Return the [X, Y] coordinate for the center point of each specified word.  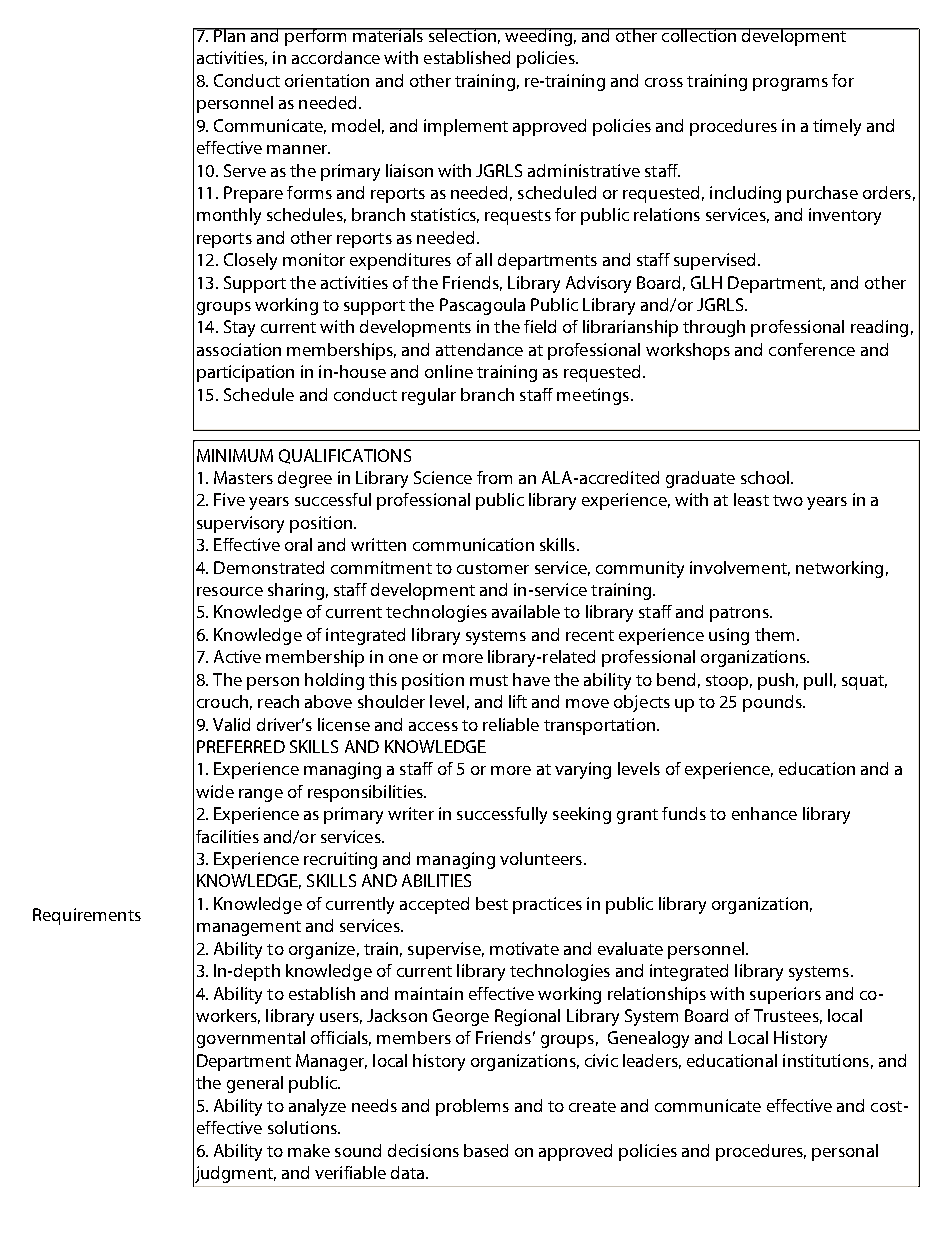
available [526, 611]
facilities [227, 836]
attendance [479, 349]
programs [790, 84]
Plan [230, 35]
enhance [764, 813]
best [492, 903]
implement [466, 127]
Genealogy [648, 1039]
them [774, 634]
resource [230, 591]
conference [812, 349]
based [486, 1150]
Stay [239, 328]
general [255, 1084]
